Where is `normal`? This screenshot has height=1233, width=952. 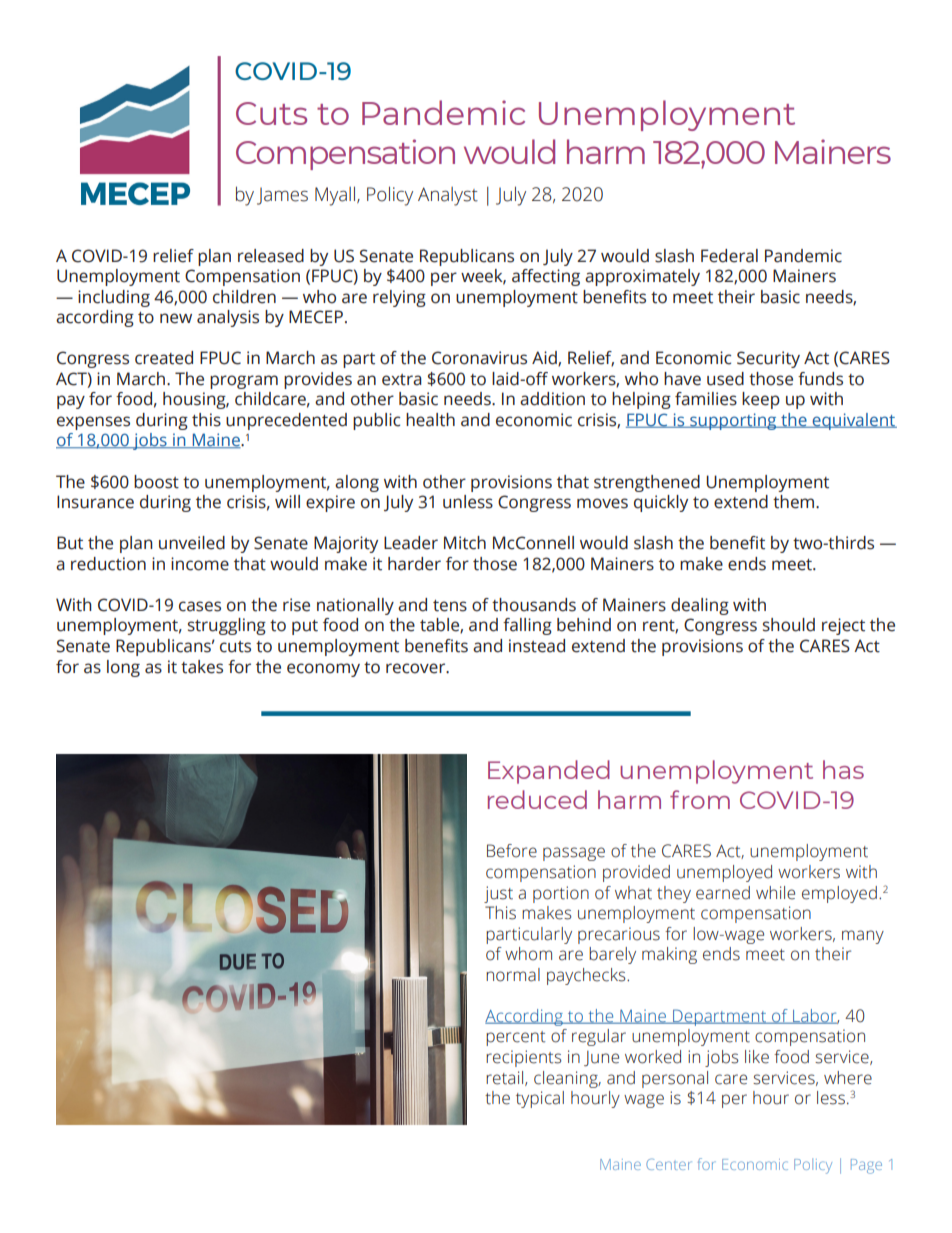
normal is located at coordinates (513, 975).
